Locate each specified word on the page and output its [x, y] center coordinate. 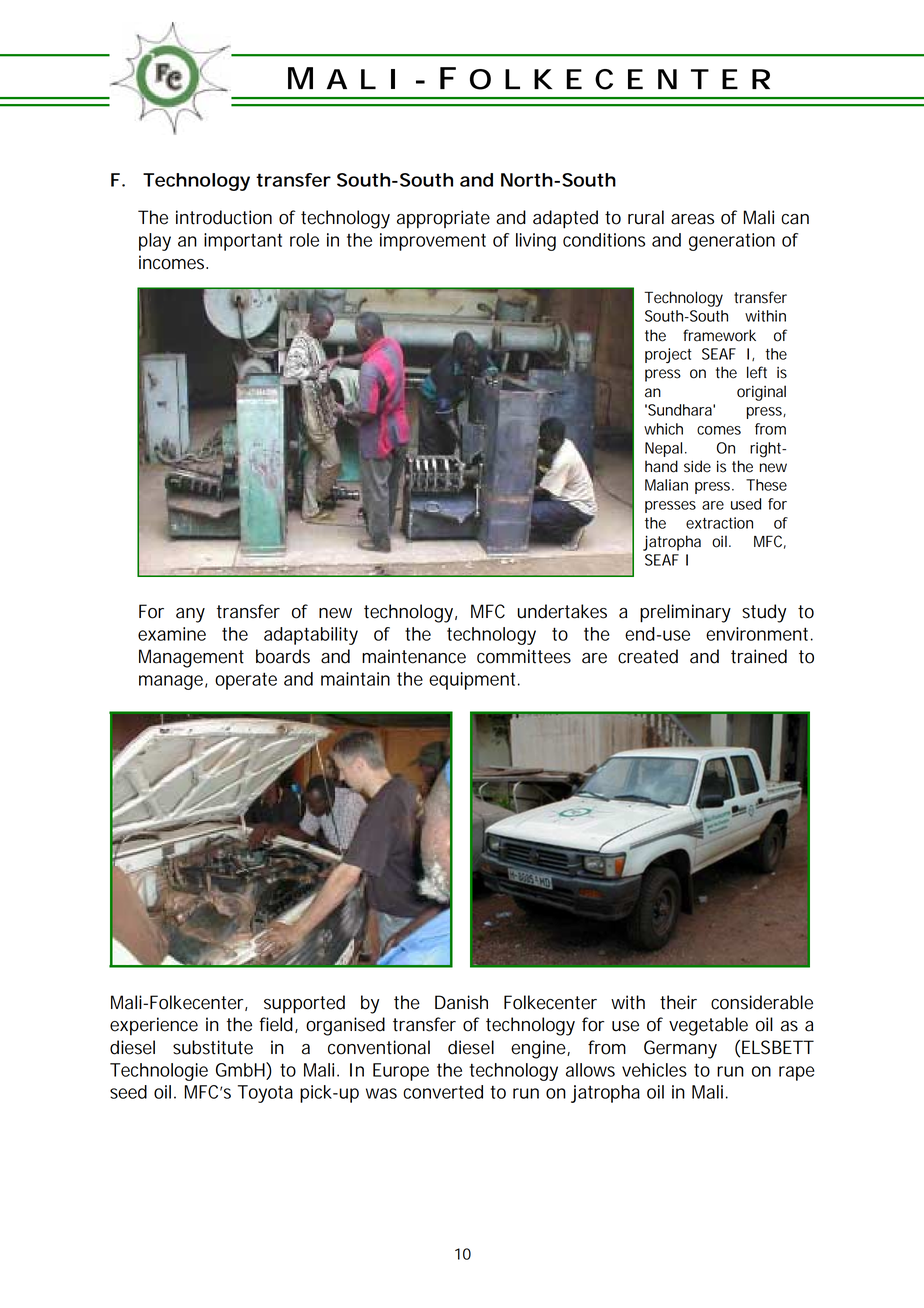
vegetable [708, 1026]
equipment [474, 681]
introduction [224, 217]
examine [172, 634]
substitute [213, 1047]
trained [759, 656]
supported [304, 1004]
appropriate [443, 219]
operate [246, 681]
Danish [461, 1002]
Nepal [663, 449]
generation [732, 242]
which [663, 429]
